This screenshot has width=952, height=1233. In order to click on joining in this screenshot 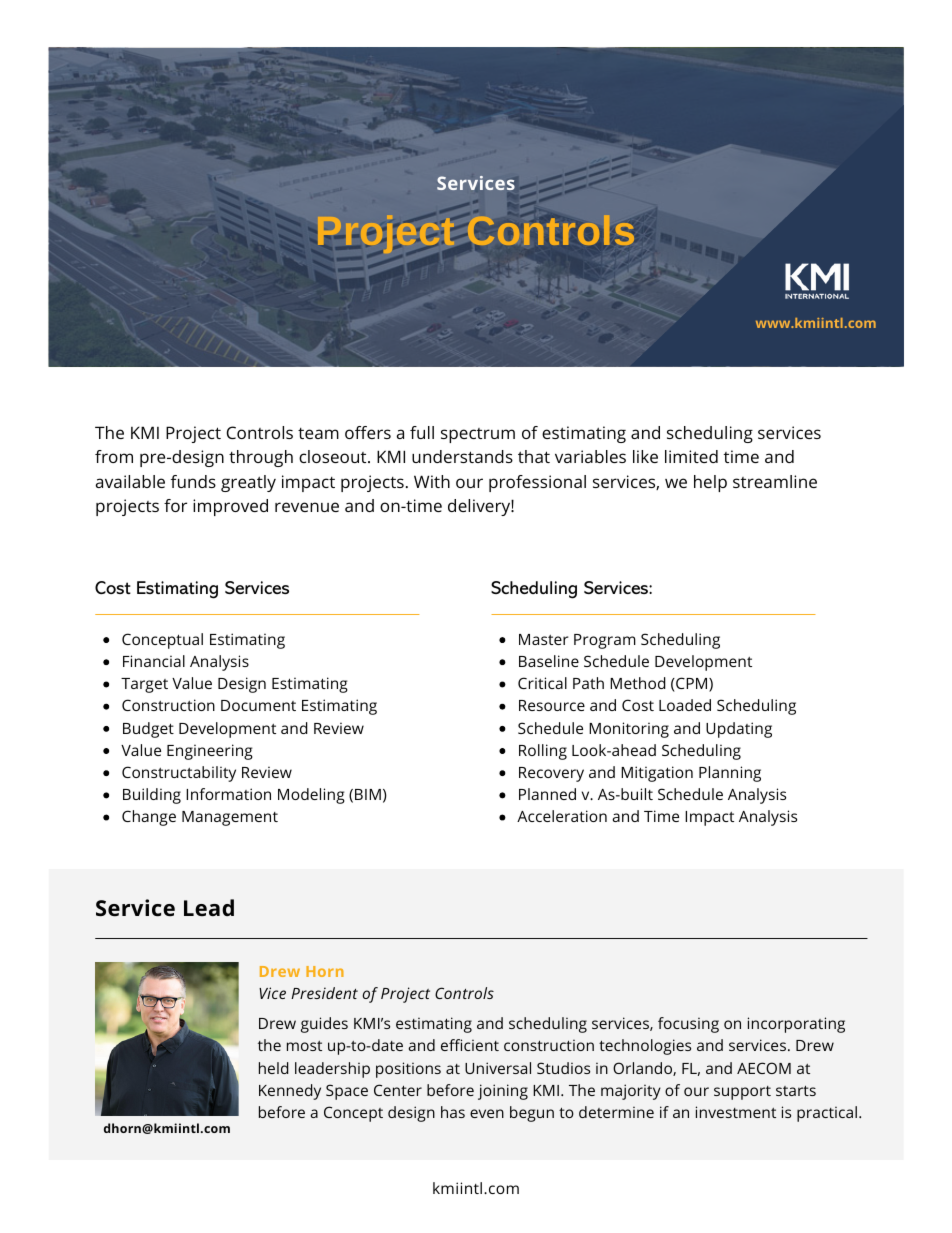, I will do `click(503, 1092)`.
